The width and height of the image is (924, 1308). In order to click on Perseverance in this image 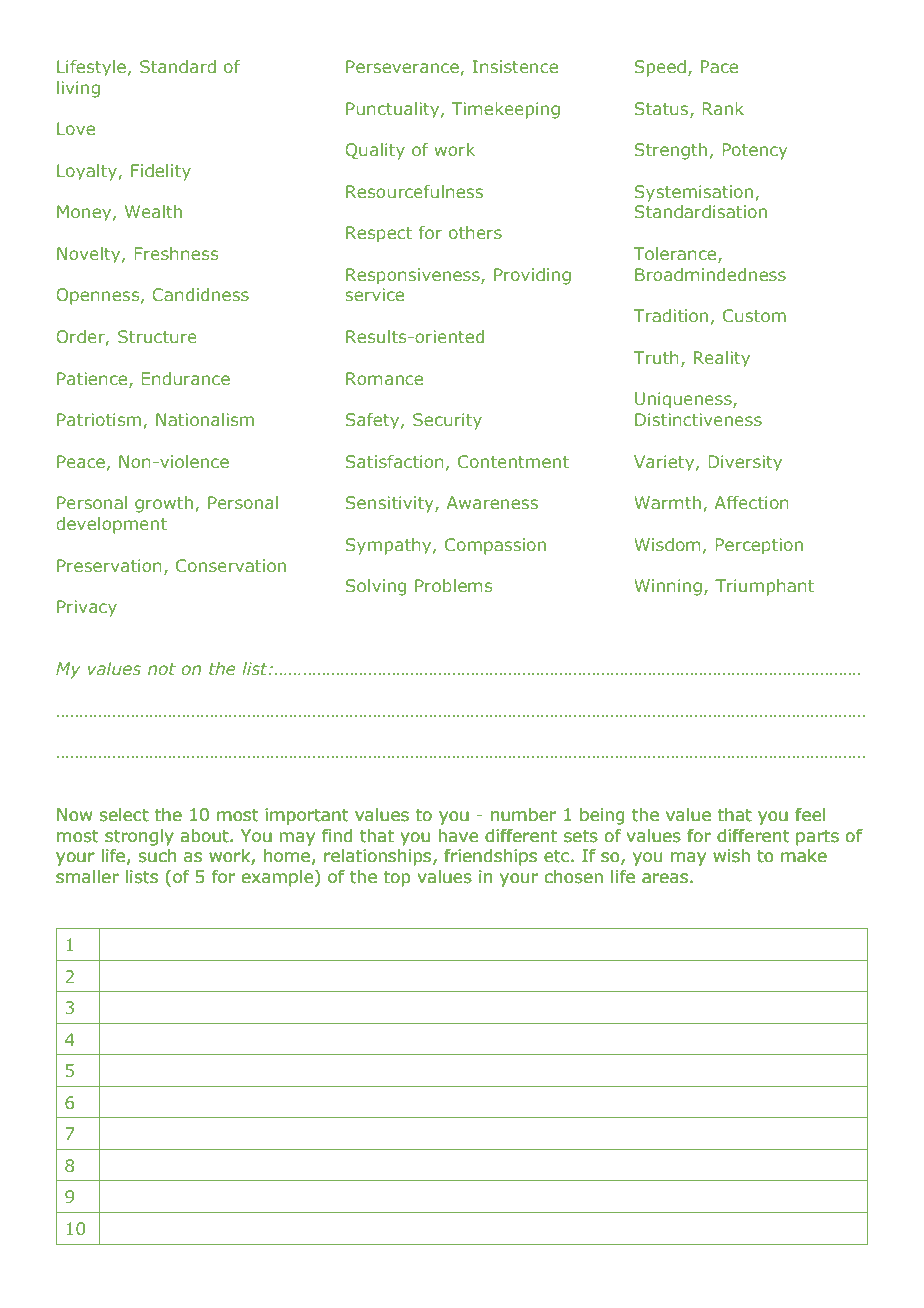, I will do `click(402, 66)`.
